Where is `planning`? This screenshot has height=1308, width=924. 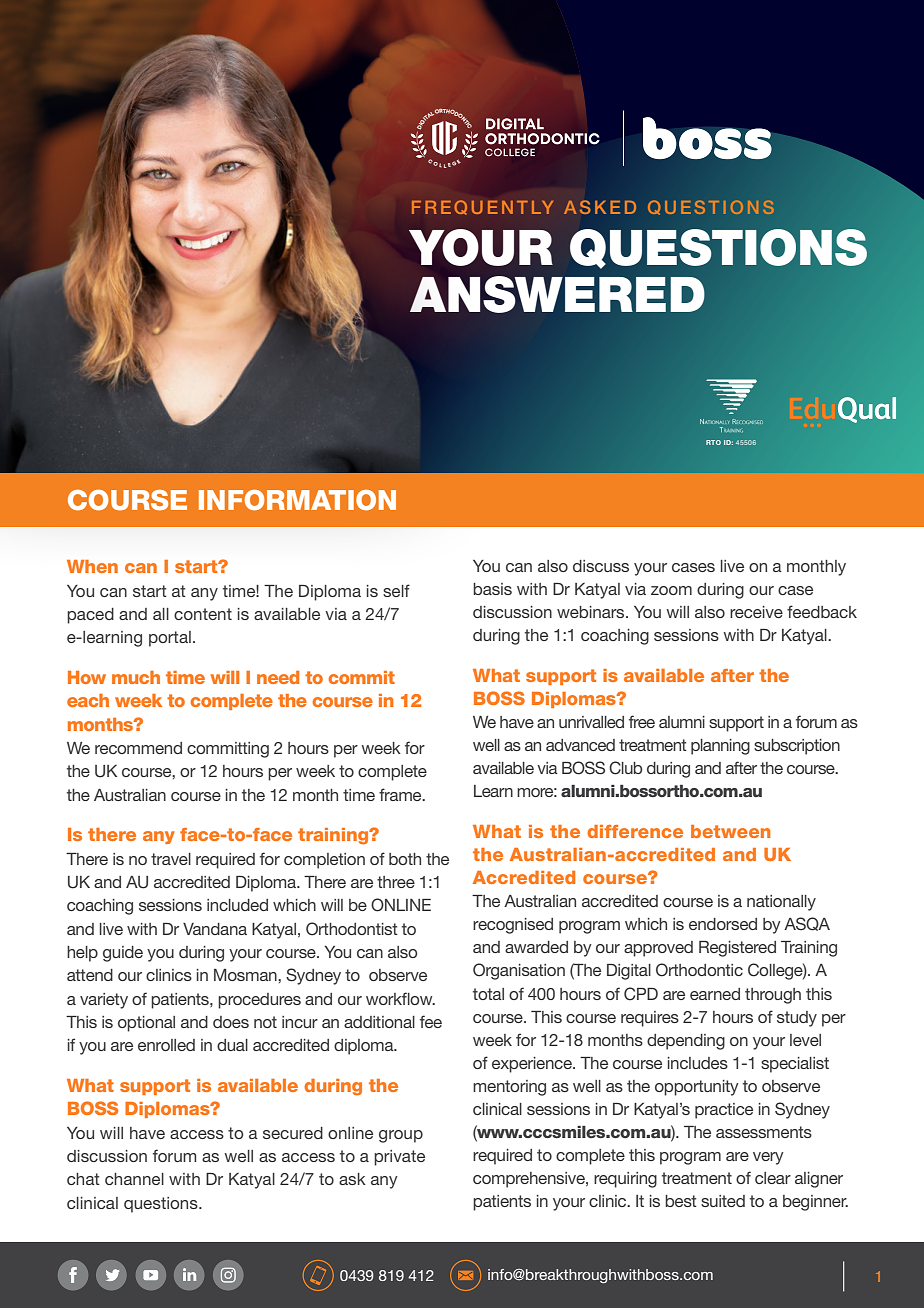 planning is located at coordinates (720, 747).
